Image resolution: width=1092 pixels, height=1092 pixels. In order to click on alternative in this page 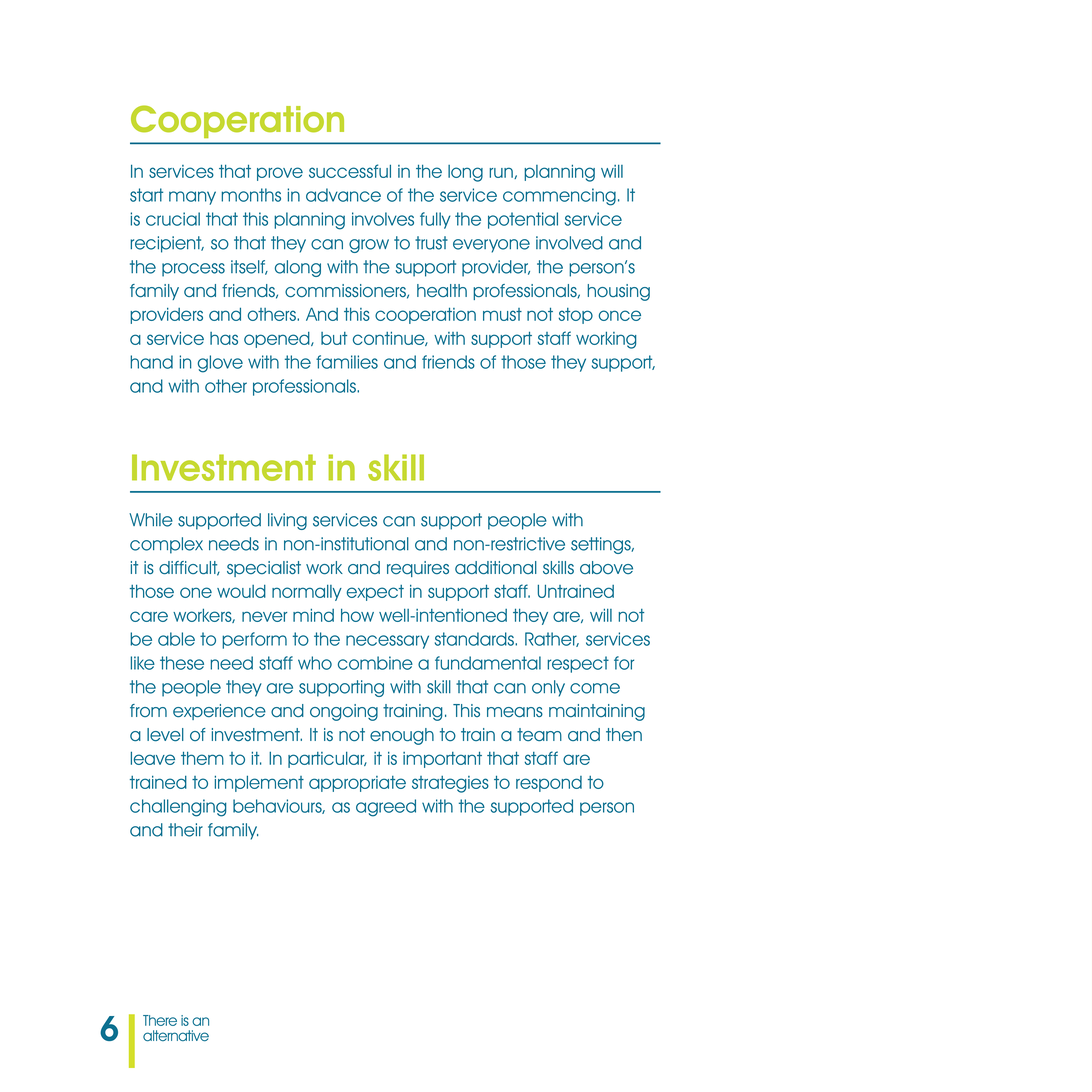, I will do `click(176, 1035)`.
